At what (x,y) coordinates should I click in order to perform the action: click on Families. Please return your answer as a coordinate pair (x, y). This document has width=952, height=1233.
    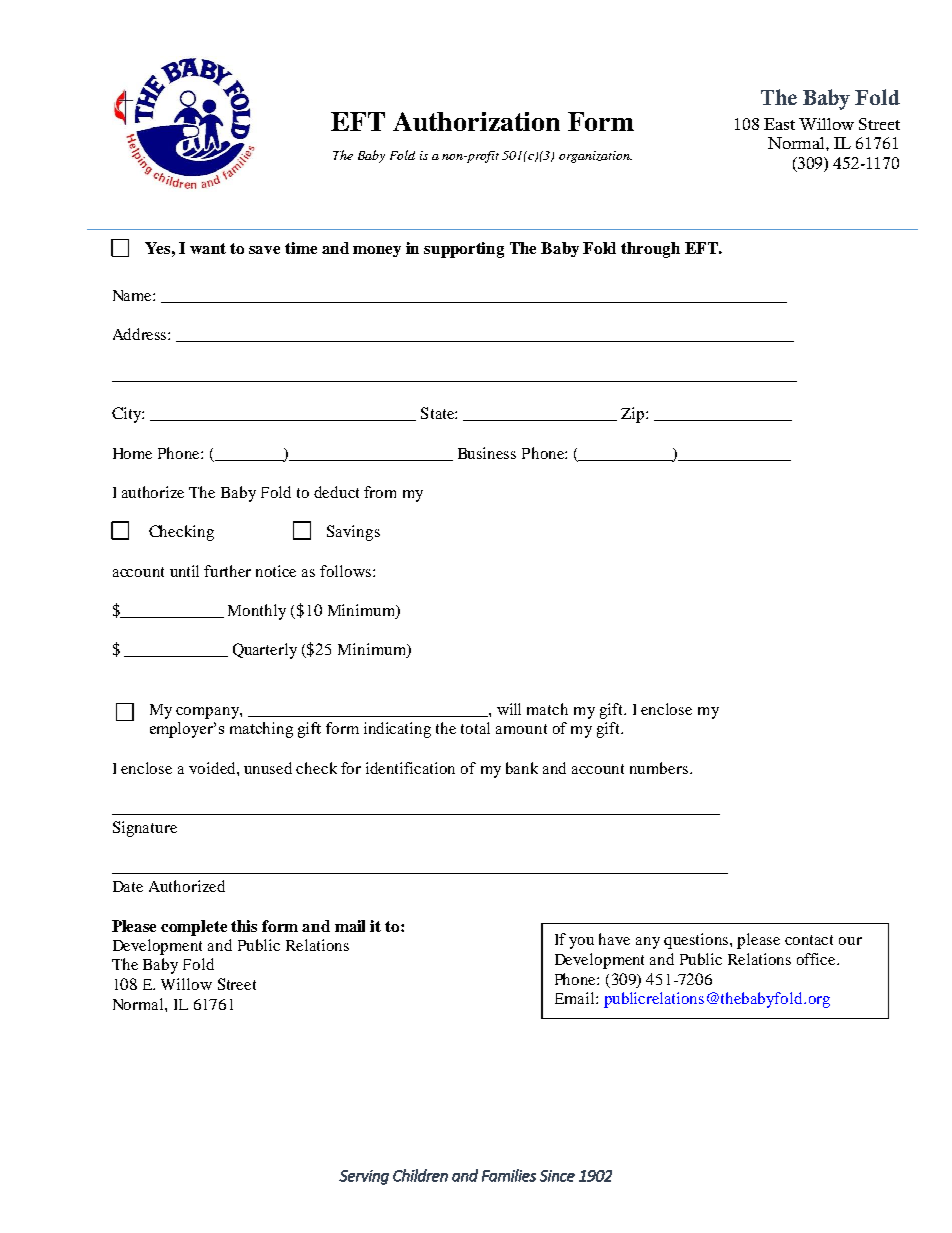
    Looking at the image, I should click on (509, 1175).
